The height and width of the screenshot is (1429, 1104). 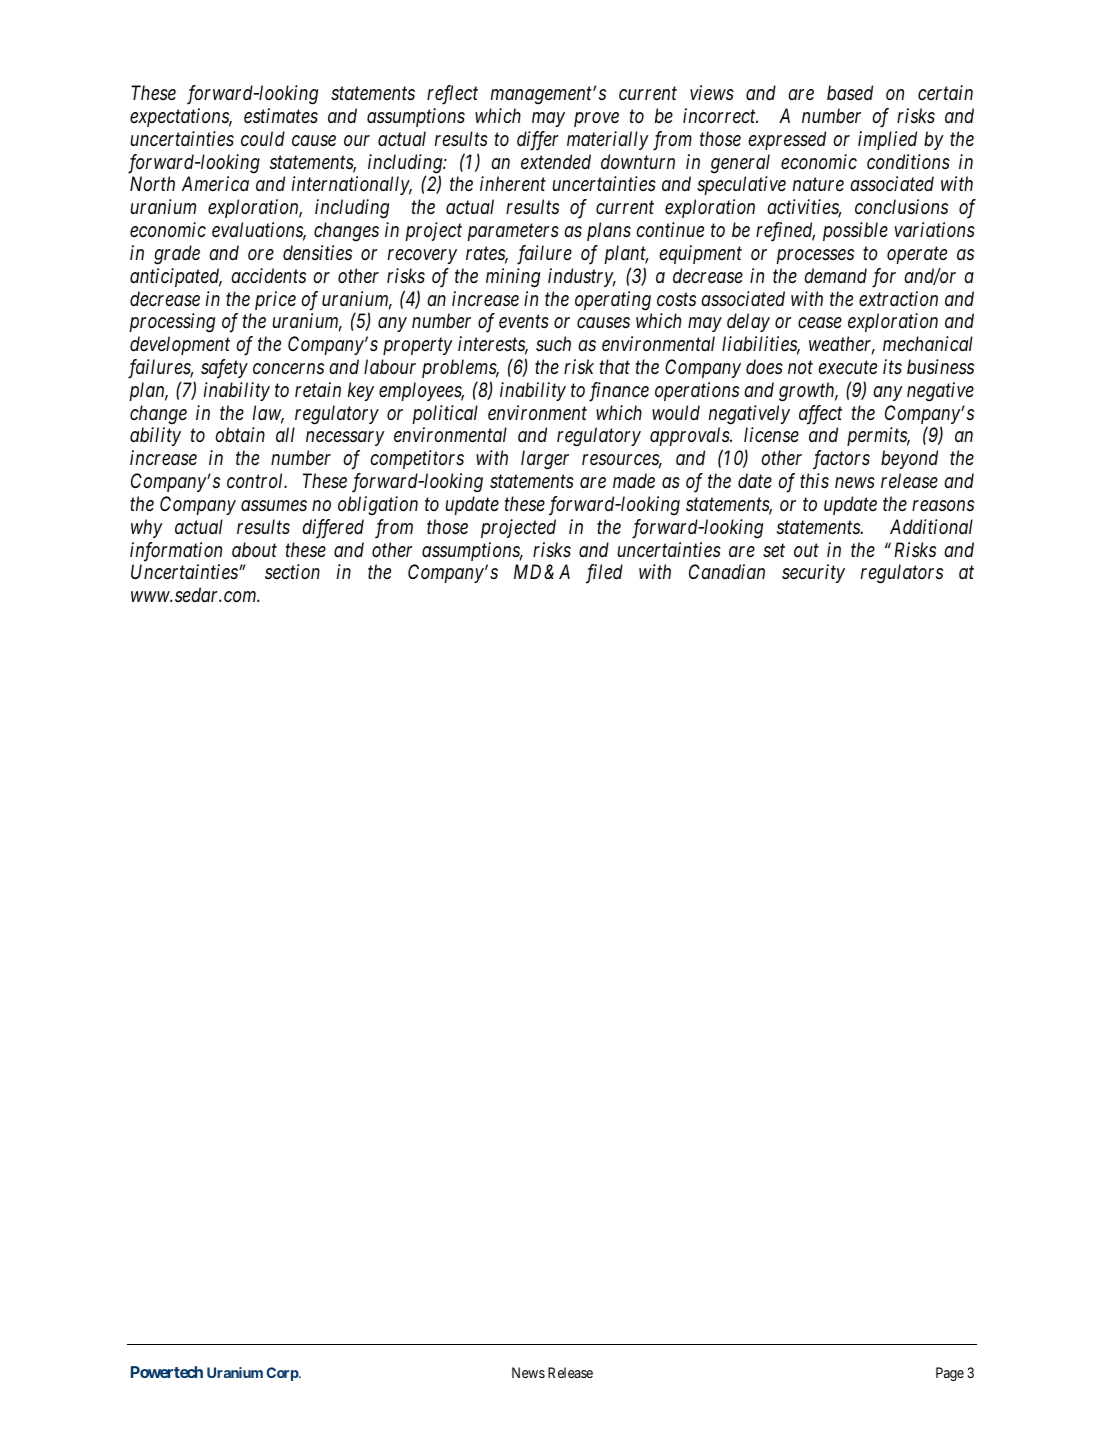 What do you see at coordinates (240, 434) in the screenshot?
I see `obtain` at bounding box center [240, 434].
